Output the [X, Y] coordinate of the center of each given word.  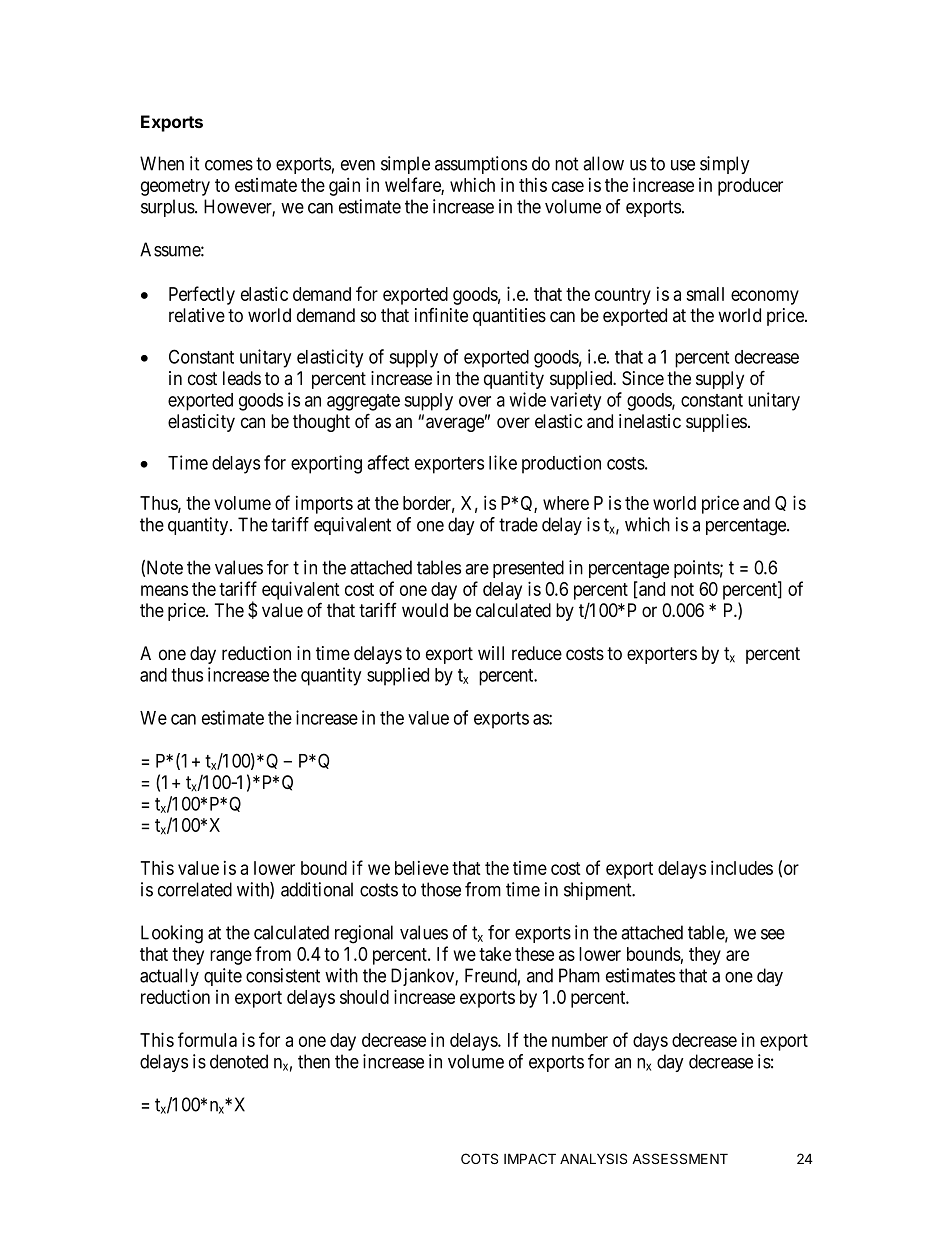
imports [324, 505]
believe [422, 868]
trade [518, 524]
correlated [195, 889]
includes [742, 867]
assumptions [481, 165]
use [683, 165]
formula [207, 1039]
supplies [716, 423]
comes [229, 165]
